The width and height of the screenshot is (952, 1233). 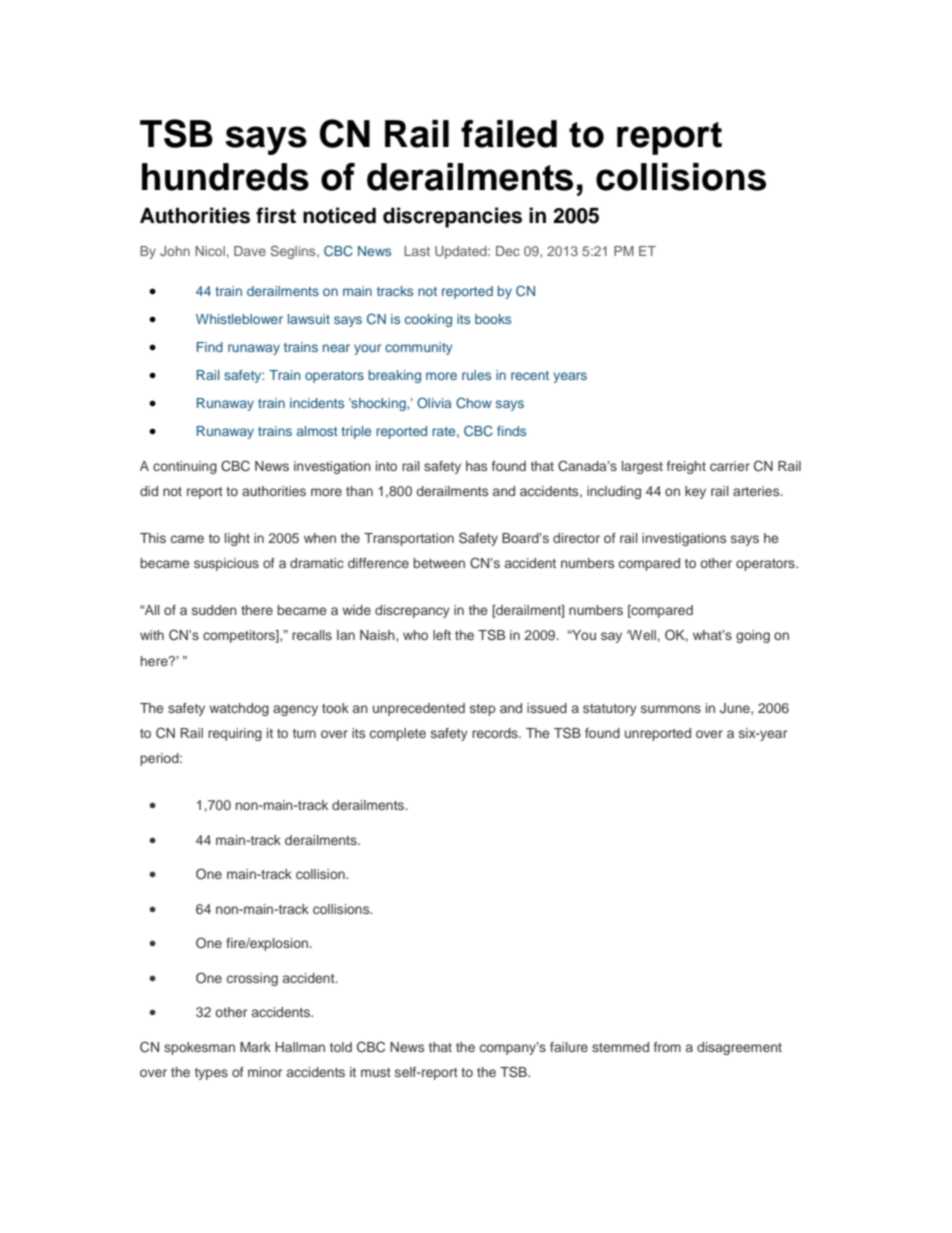 I want to click on must, so click(x=376, y=1072).
